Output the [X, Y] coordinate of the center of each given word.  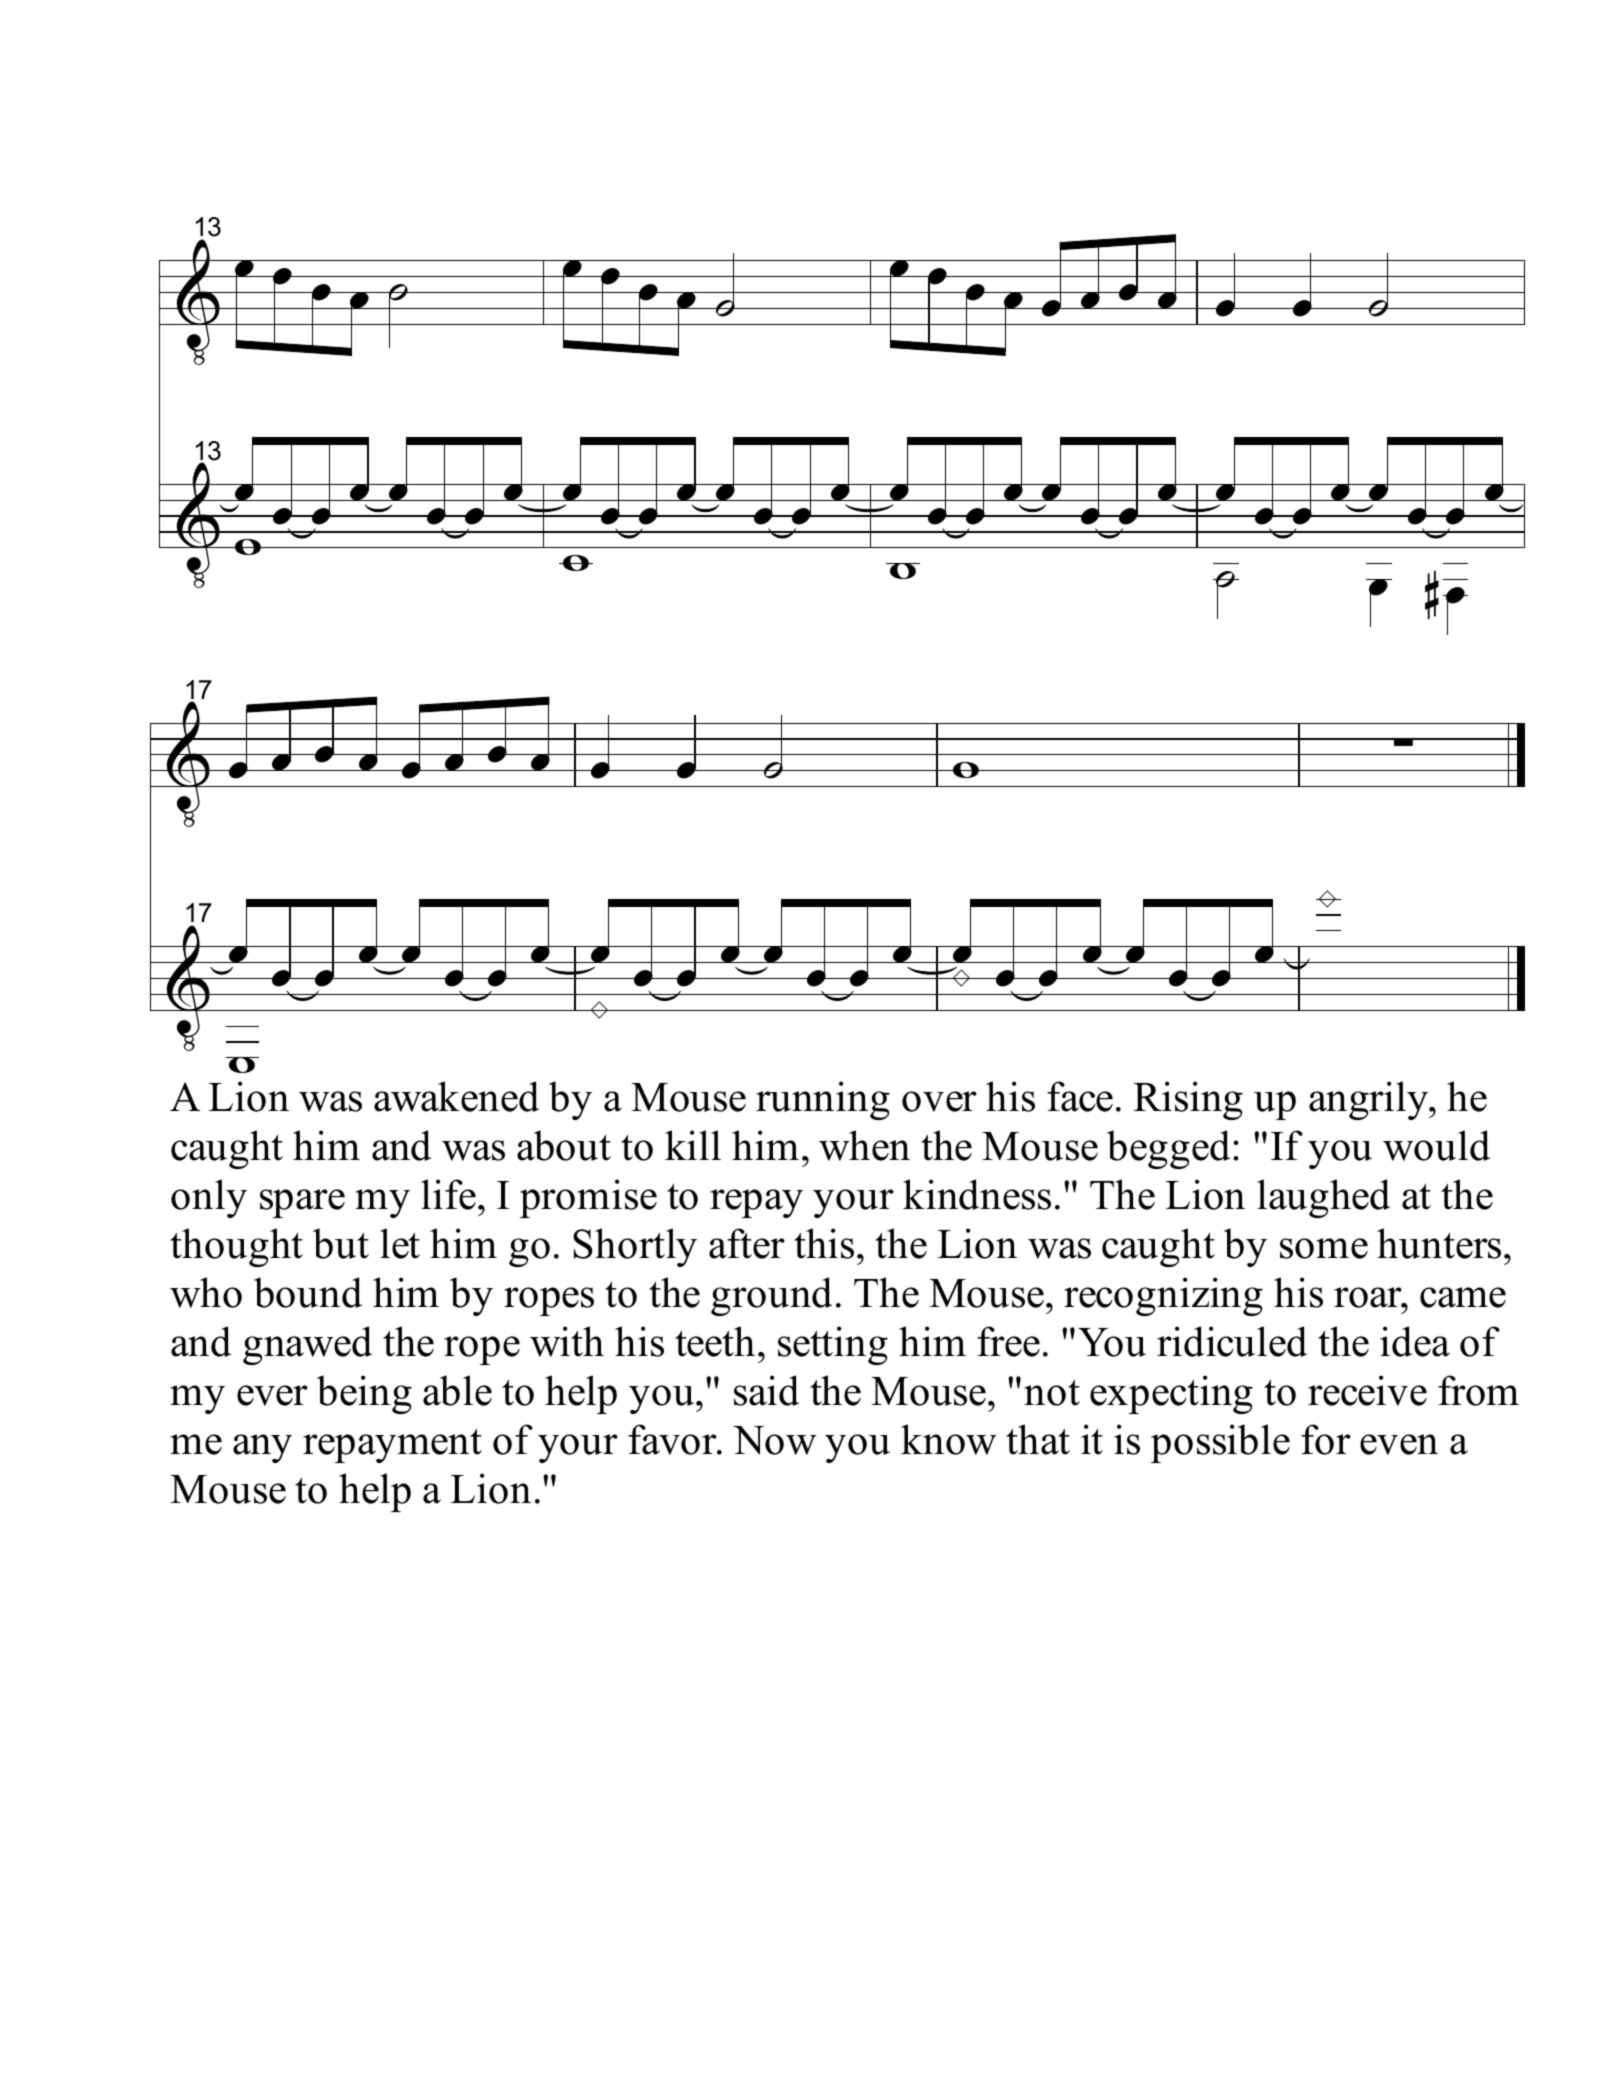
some [1324, 1248]
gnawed [307, 1345]
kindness [977, 1194]
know [948, 1439]
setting [833, 1345]
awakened [456, 1096]
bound [308, 1292]
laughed [1323, 1198]
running [823, 1100]
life [450, 1194]
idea [1415, 1341]
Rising [1188, 1100]
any [262, 1448]
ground [771, 1296]
